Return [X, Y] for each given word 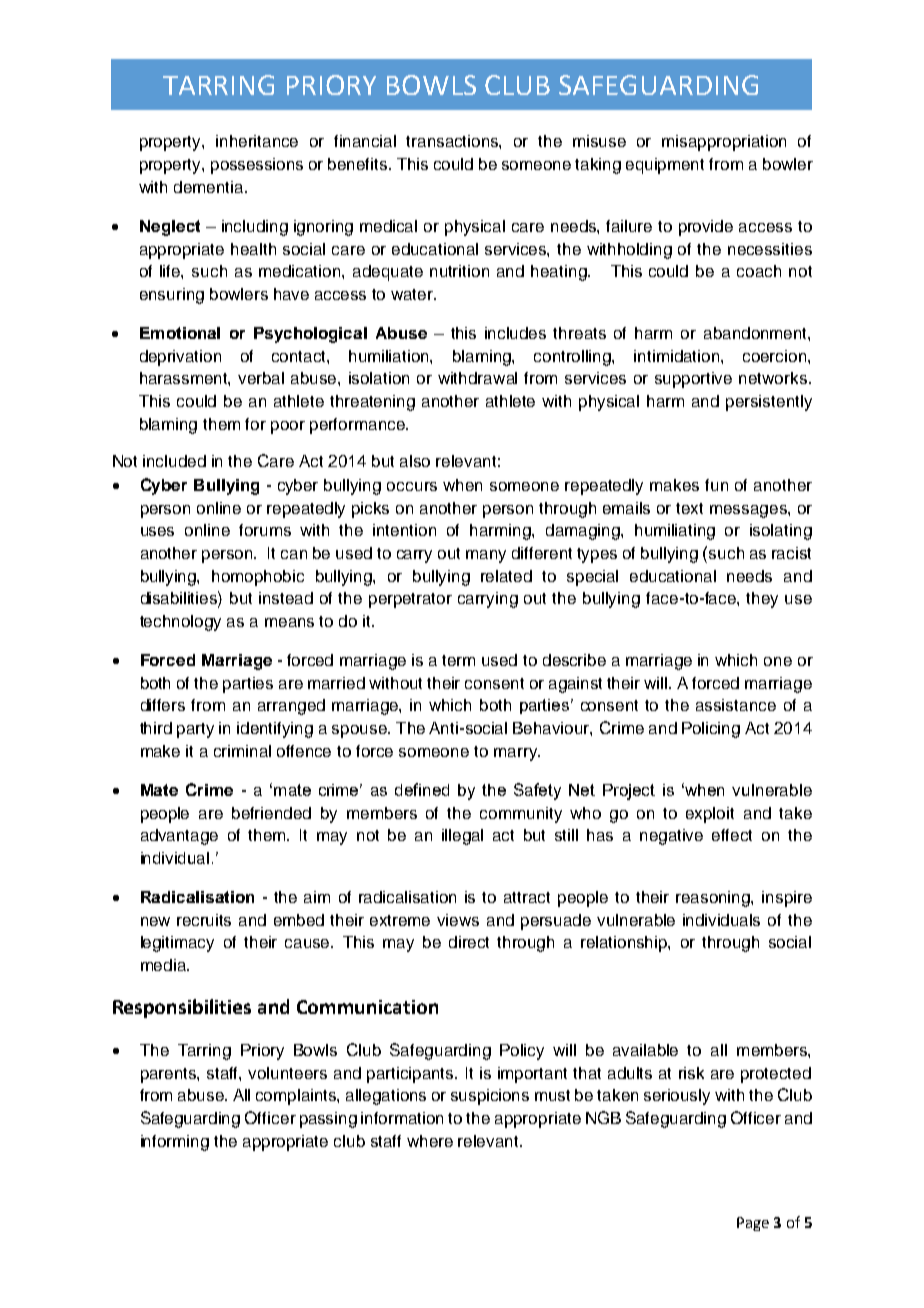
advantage [179, 837]
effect [732, 835]
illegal [462, 837]
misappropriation [724, 143]
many [486, 556]
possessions [257, 166]
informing [175, 1143]
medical [388, 226]
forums [265, 530]
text [689, 508]
